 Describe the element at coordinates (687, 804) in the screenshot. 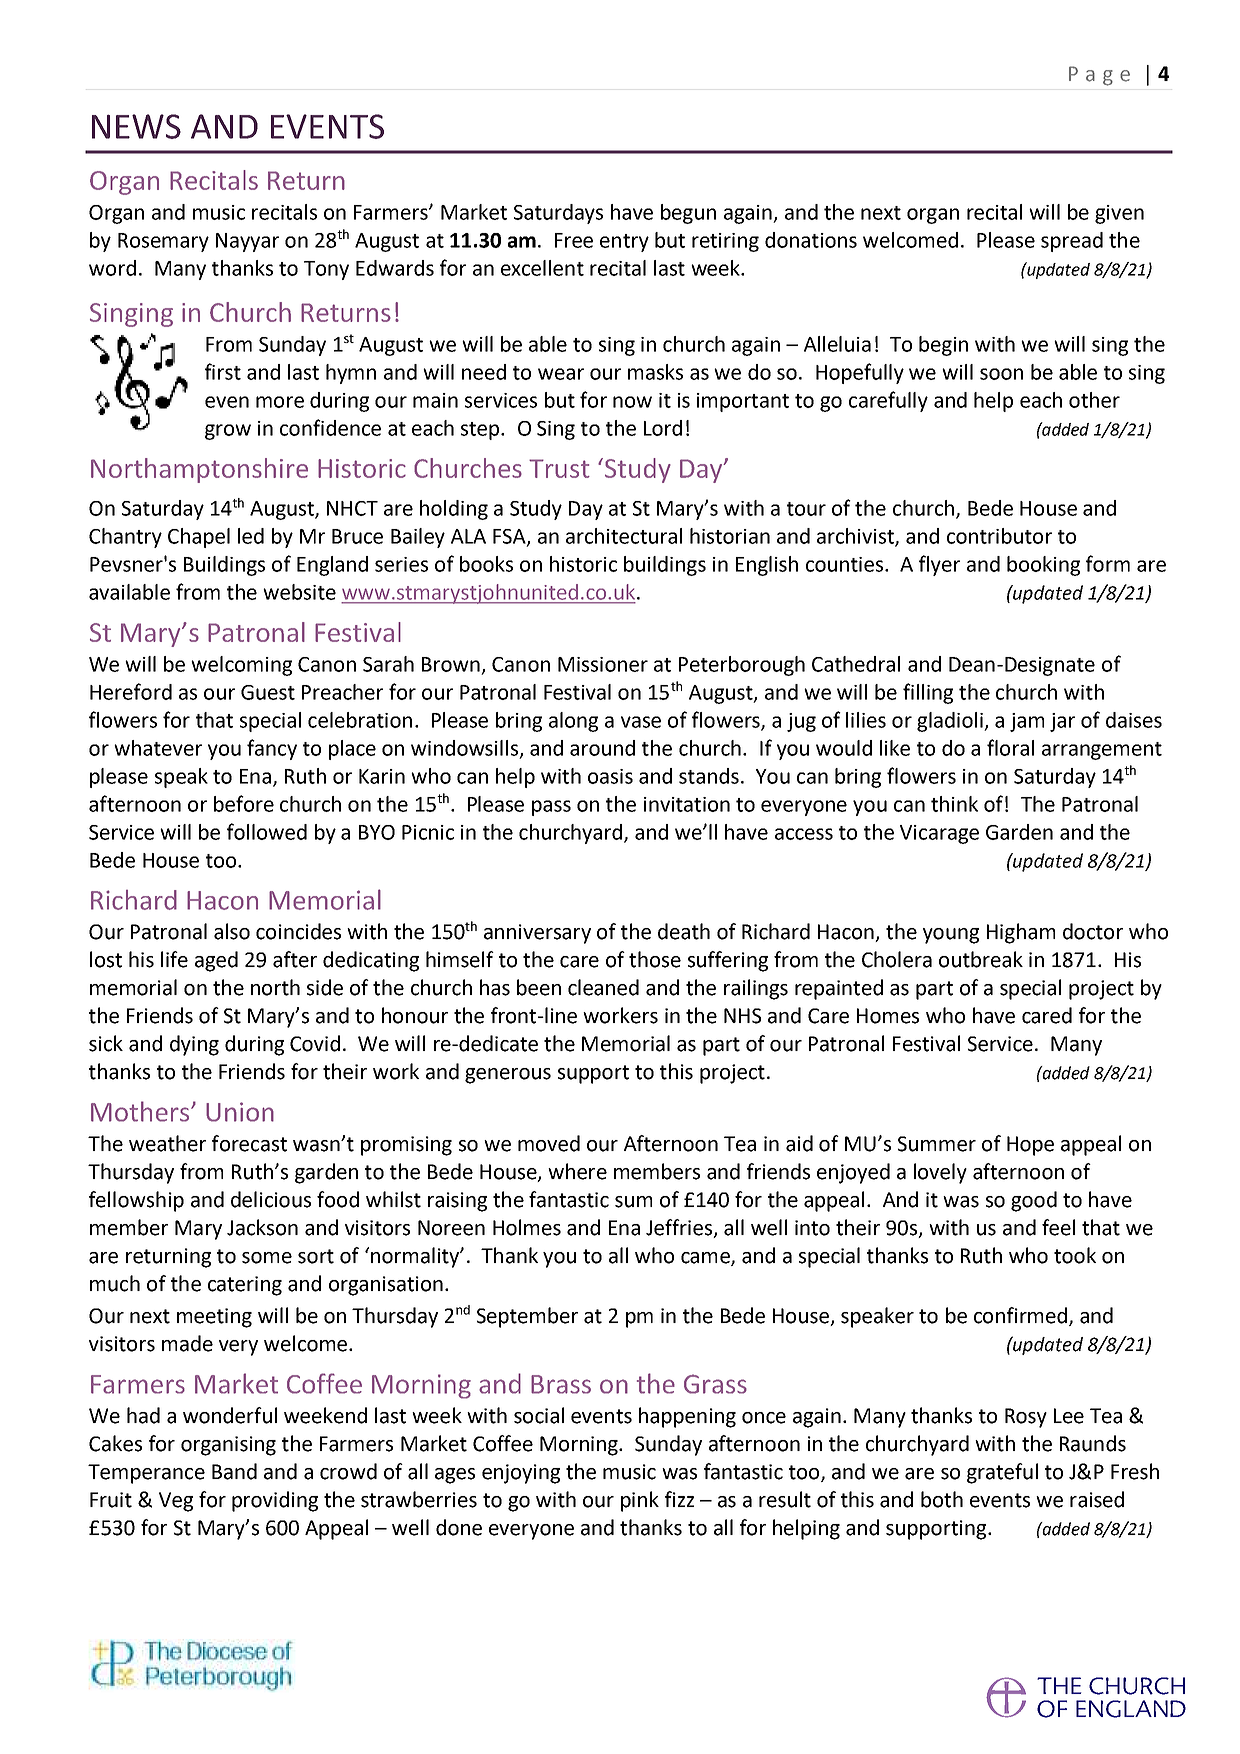

I see `invitation` at that location.
